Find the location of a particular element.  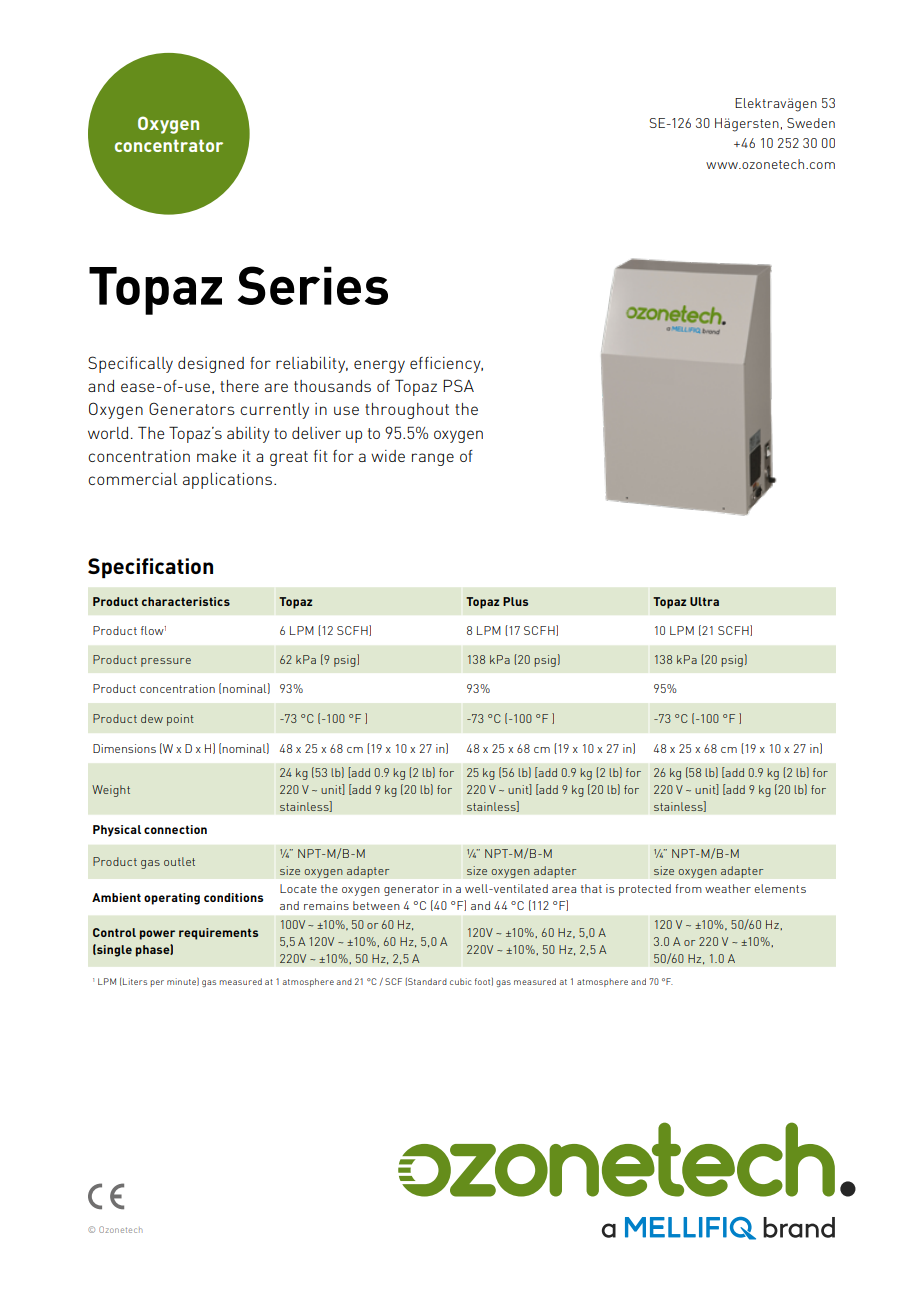

concentrator is located at coordinates (169, 145).
